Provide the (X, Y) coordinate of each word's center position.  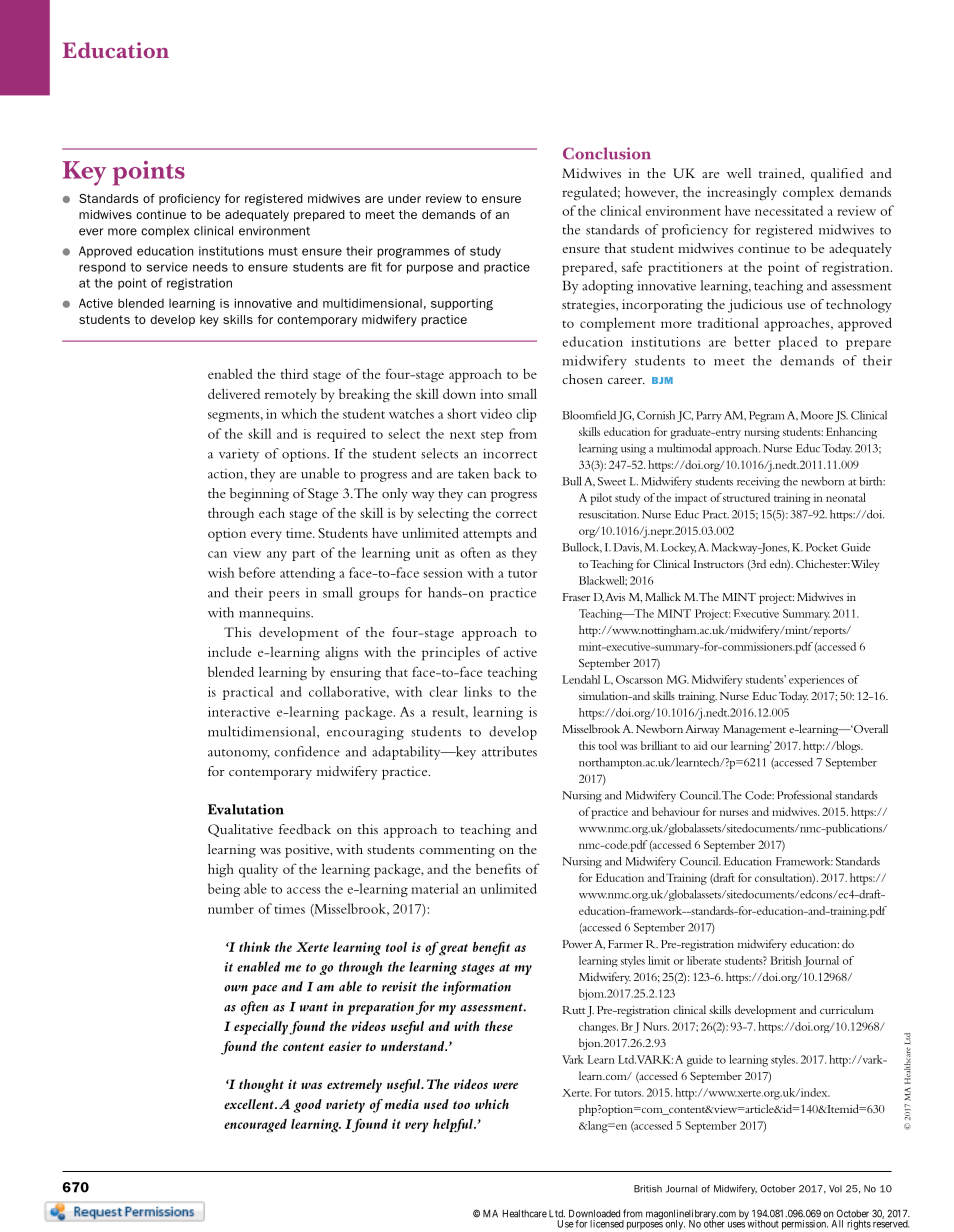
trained (781, 173)
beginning (259, 495)
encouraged (255, 1126)
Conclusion (607, 153)
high (221, 870)
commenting (457, 851)
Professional (804, 795)
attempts (487, 536)
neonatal (846, 497)
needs (210, 267)
